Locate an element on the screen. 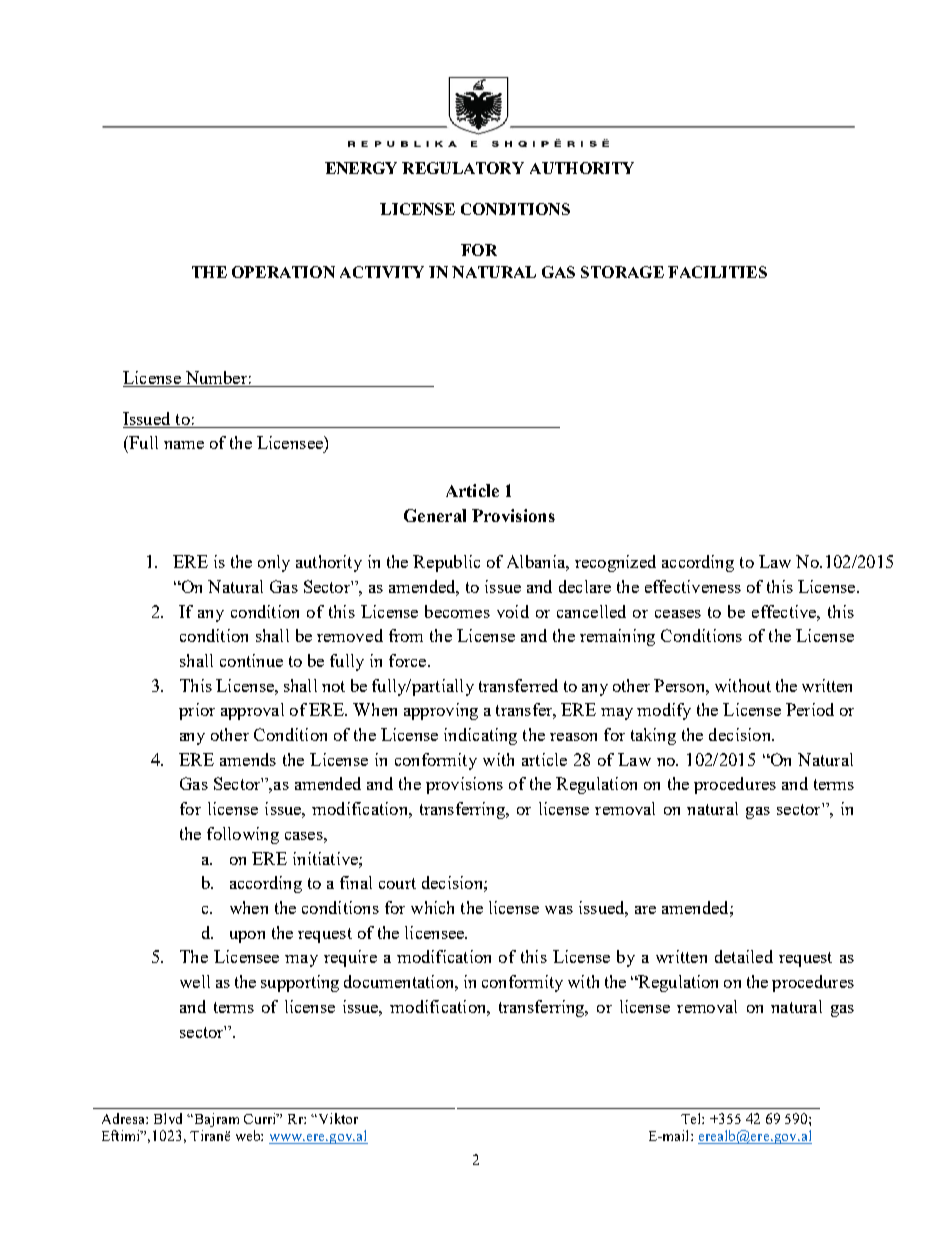 This screenshot has height=1233, width=952. detailed is located at coordinates (744, 956).
